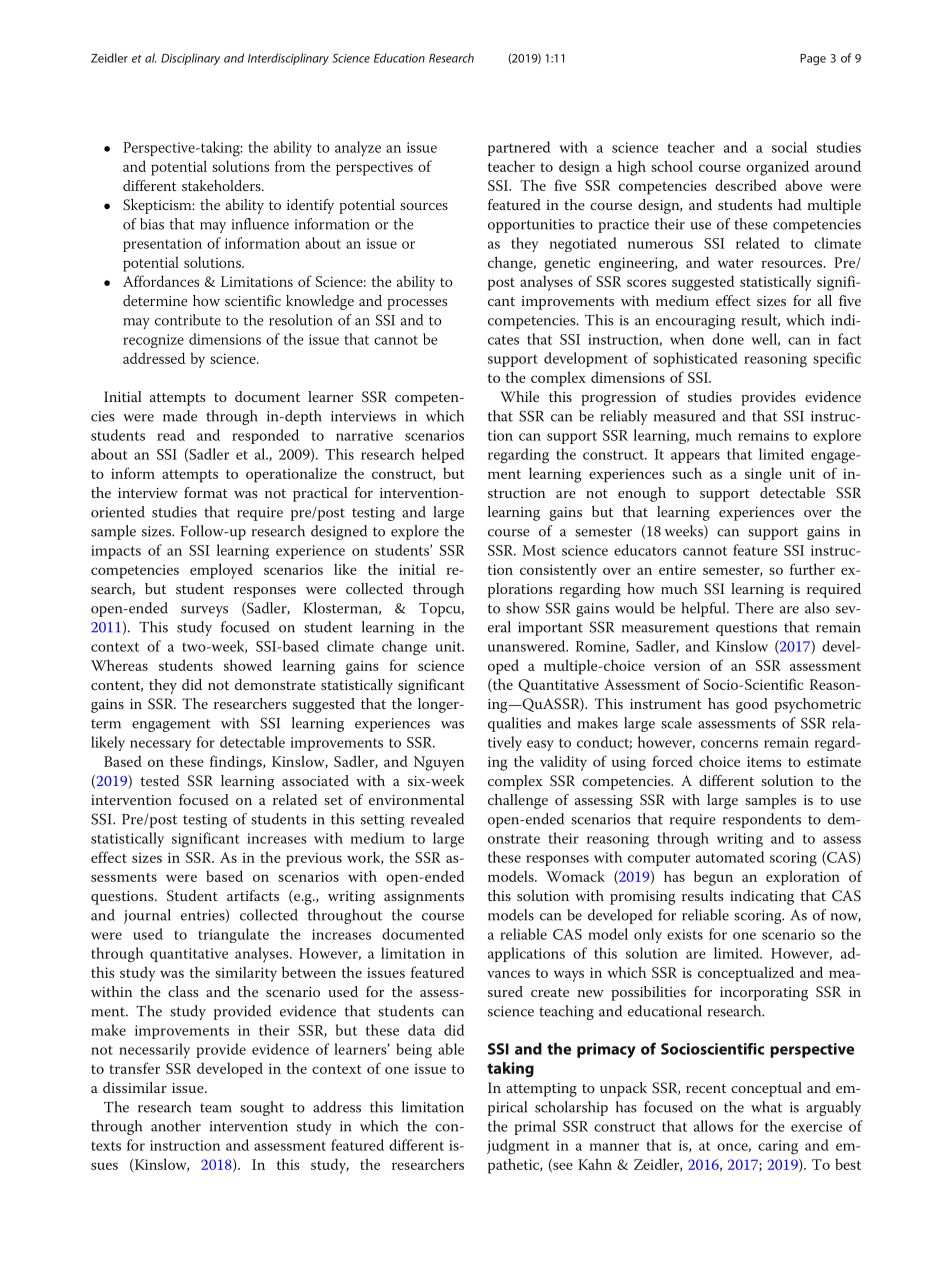  I want to click on tested, so click(159, 780).
